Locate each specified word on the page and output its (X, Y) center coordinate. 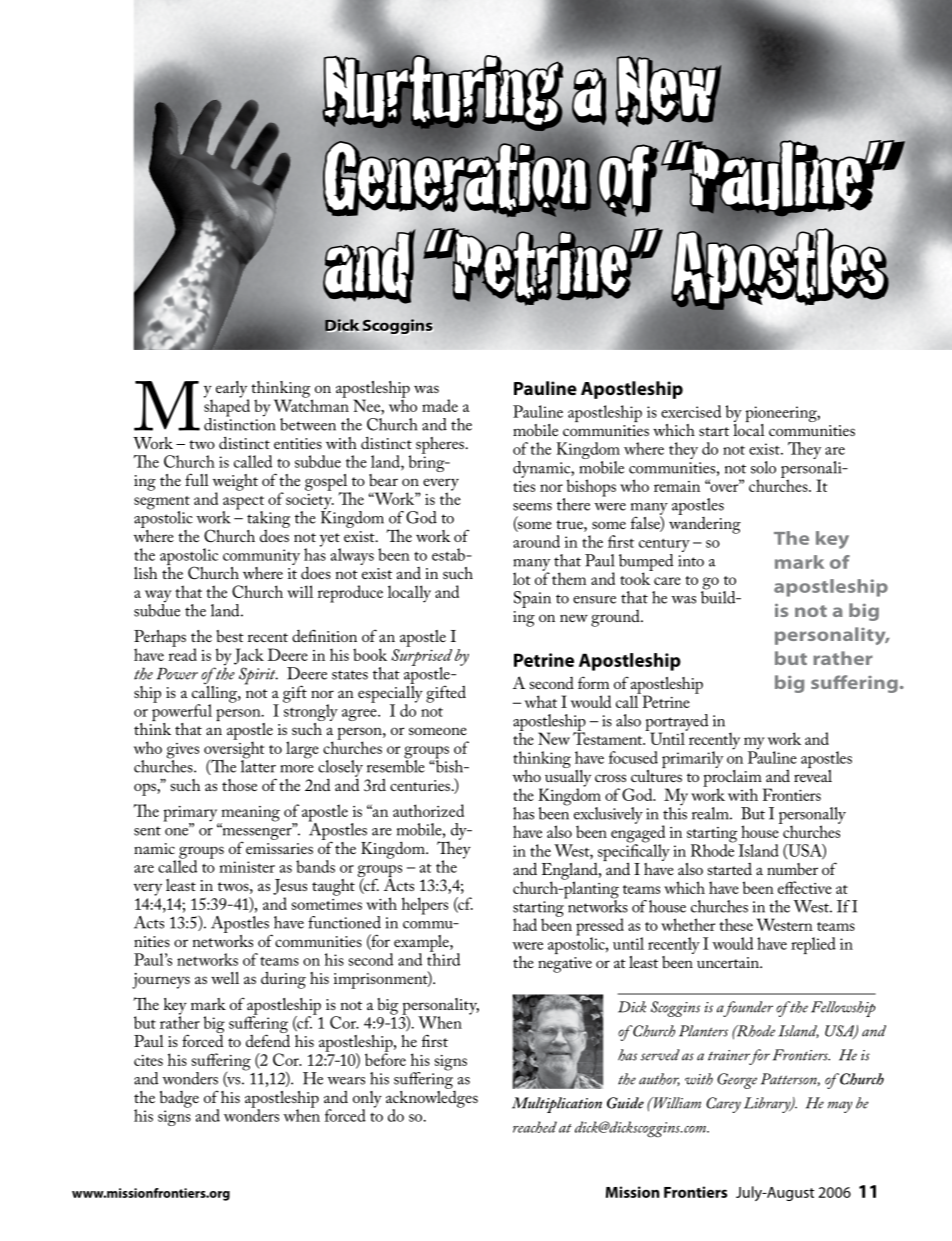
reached (535, 1127)
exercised (691, 411)
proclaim (733, 778)
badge (179, 1099)
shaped (227, 408)
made (440, 405)
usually (568, 778)
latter (258, 765)
